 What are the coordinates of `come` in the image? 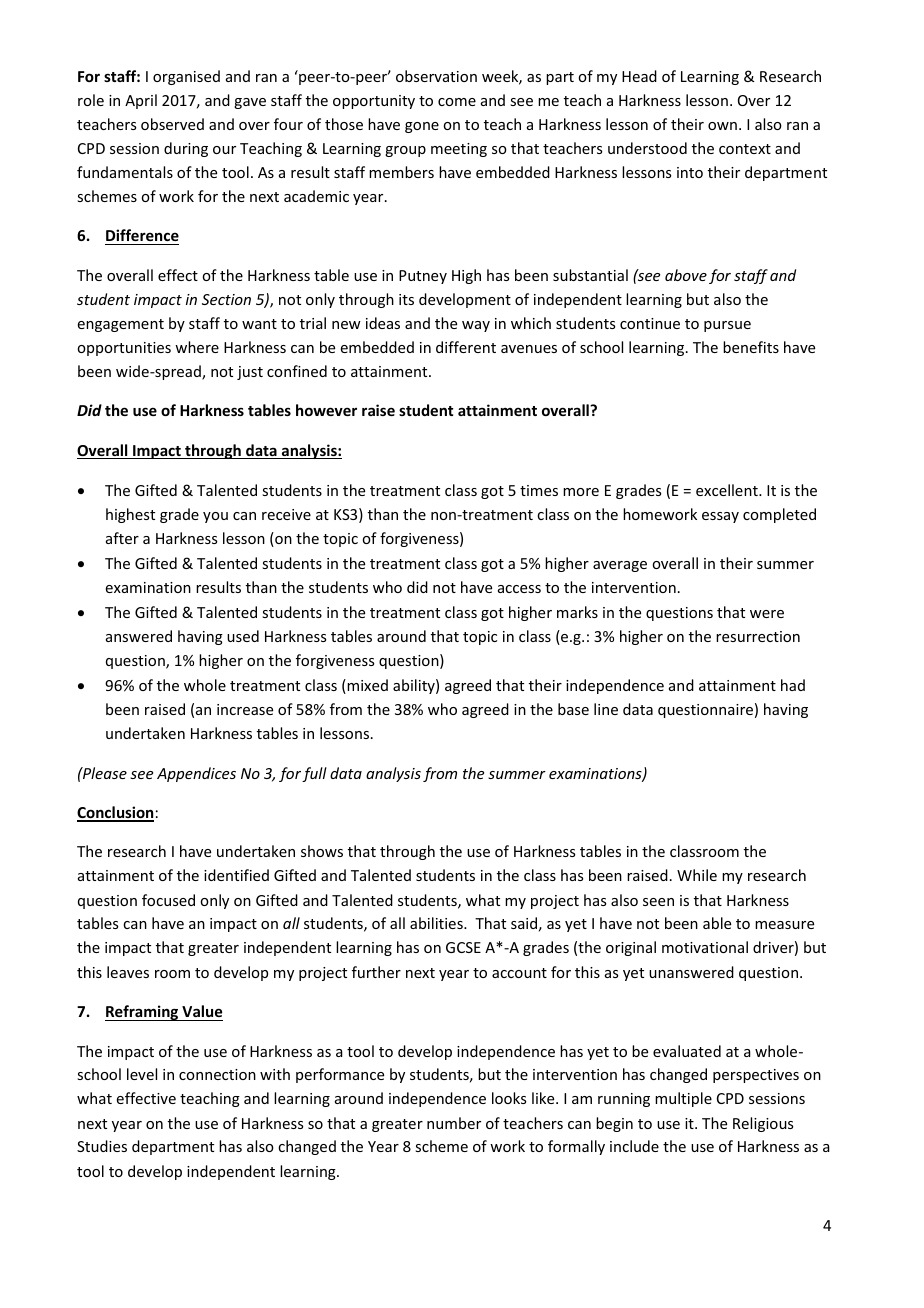 It's located at (457, 102).
